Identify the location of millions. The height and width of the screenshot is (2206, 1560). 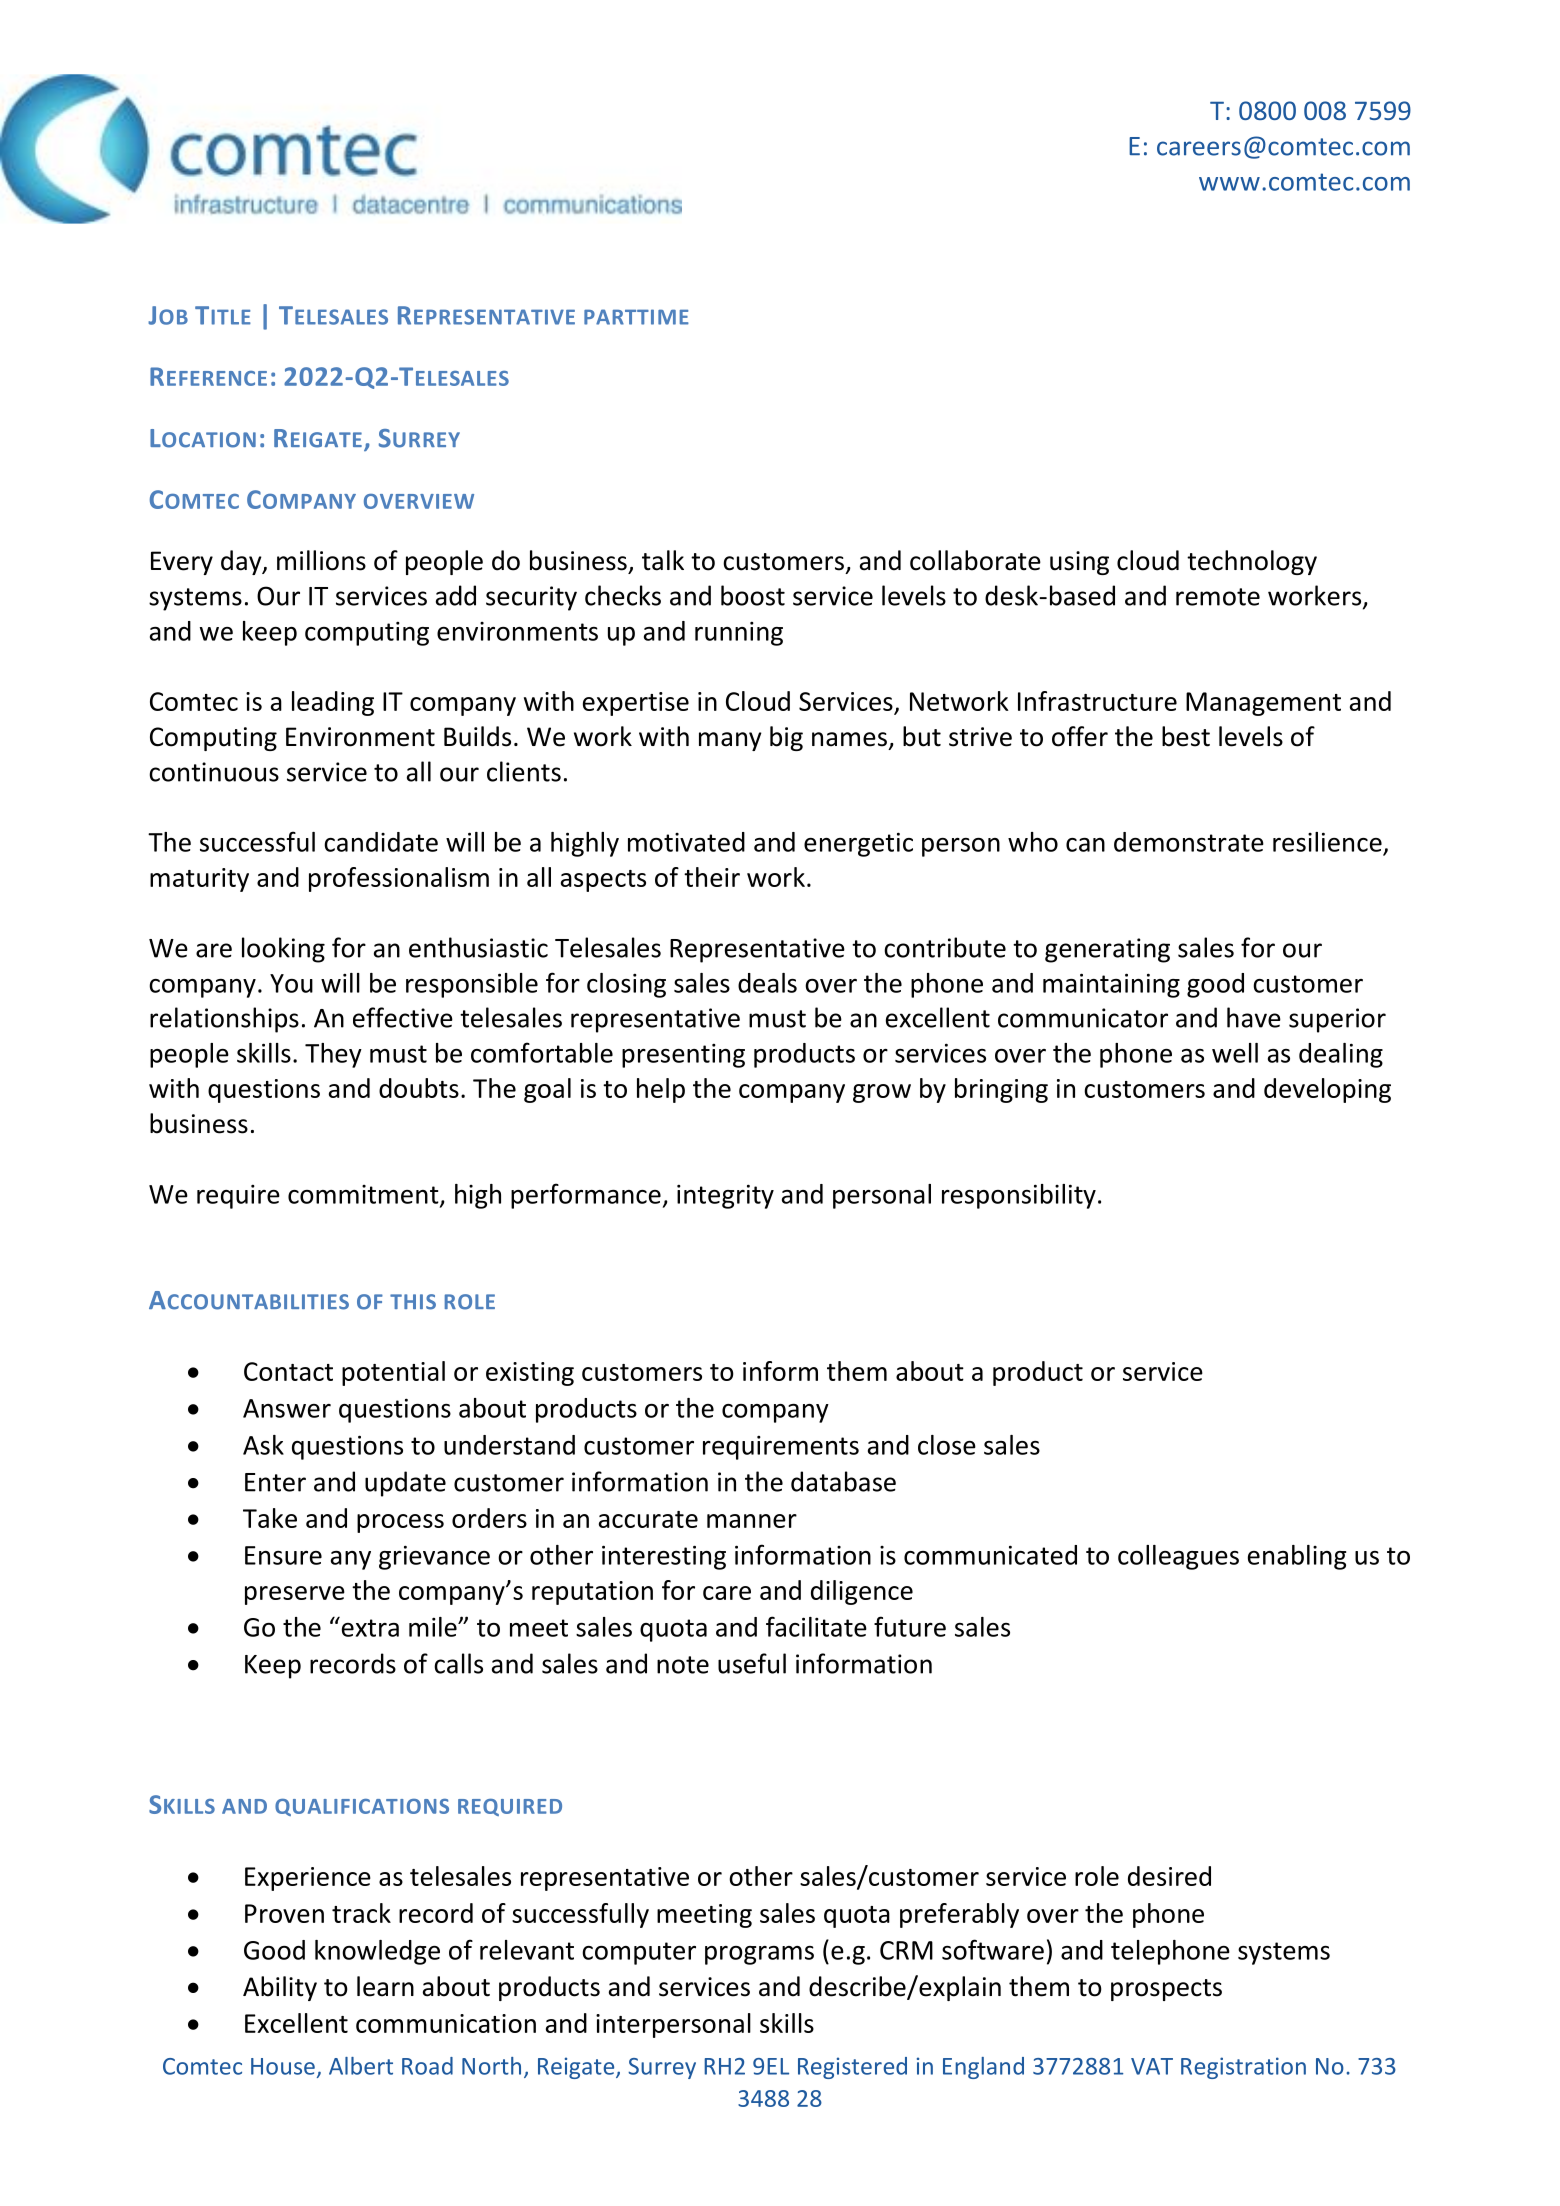
(321, 560).
